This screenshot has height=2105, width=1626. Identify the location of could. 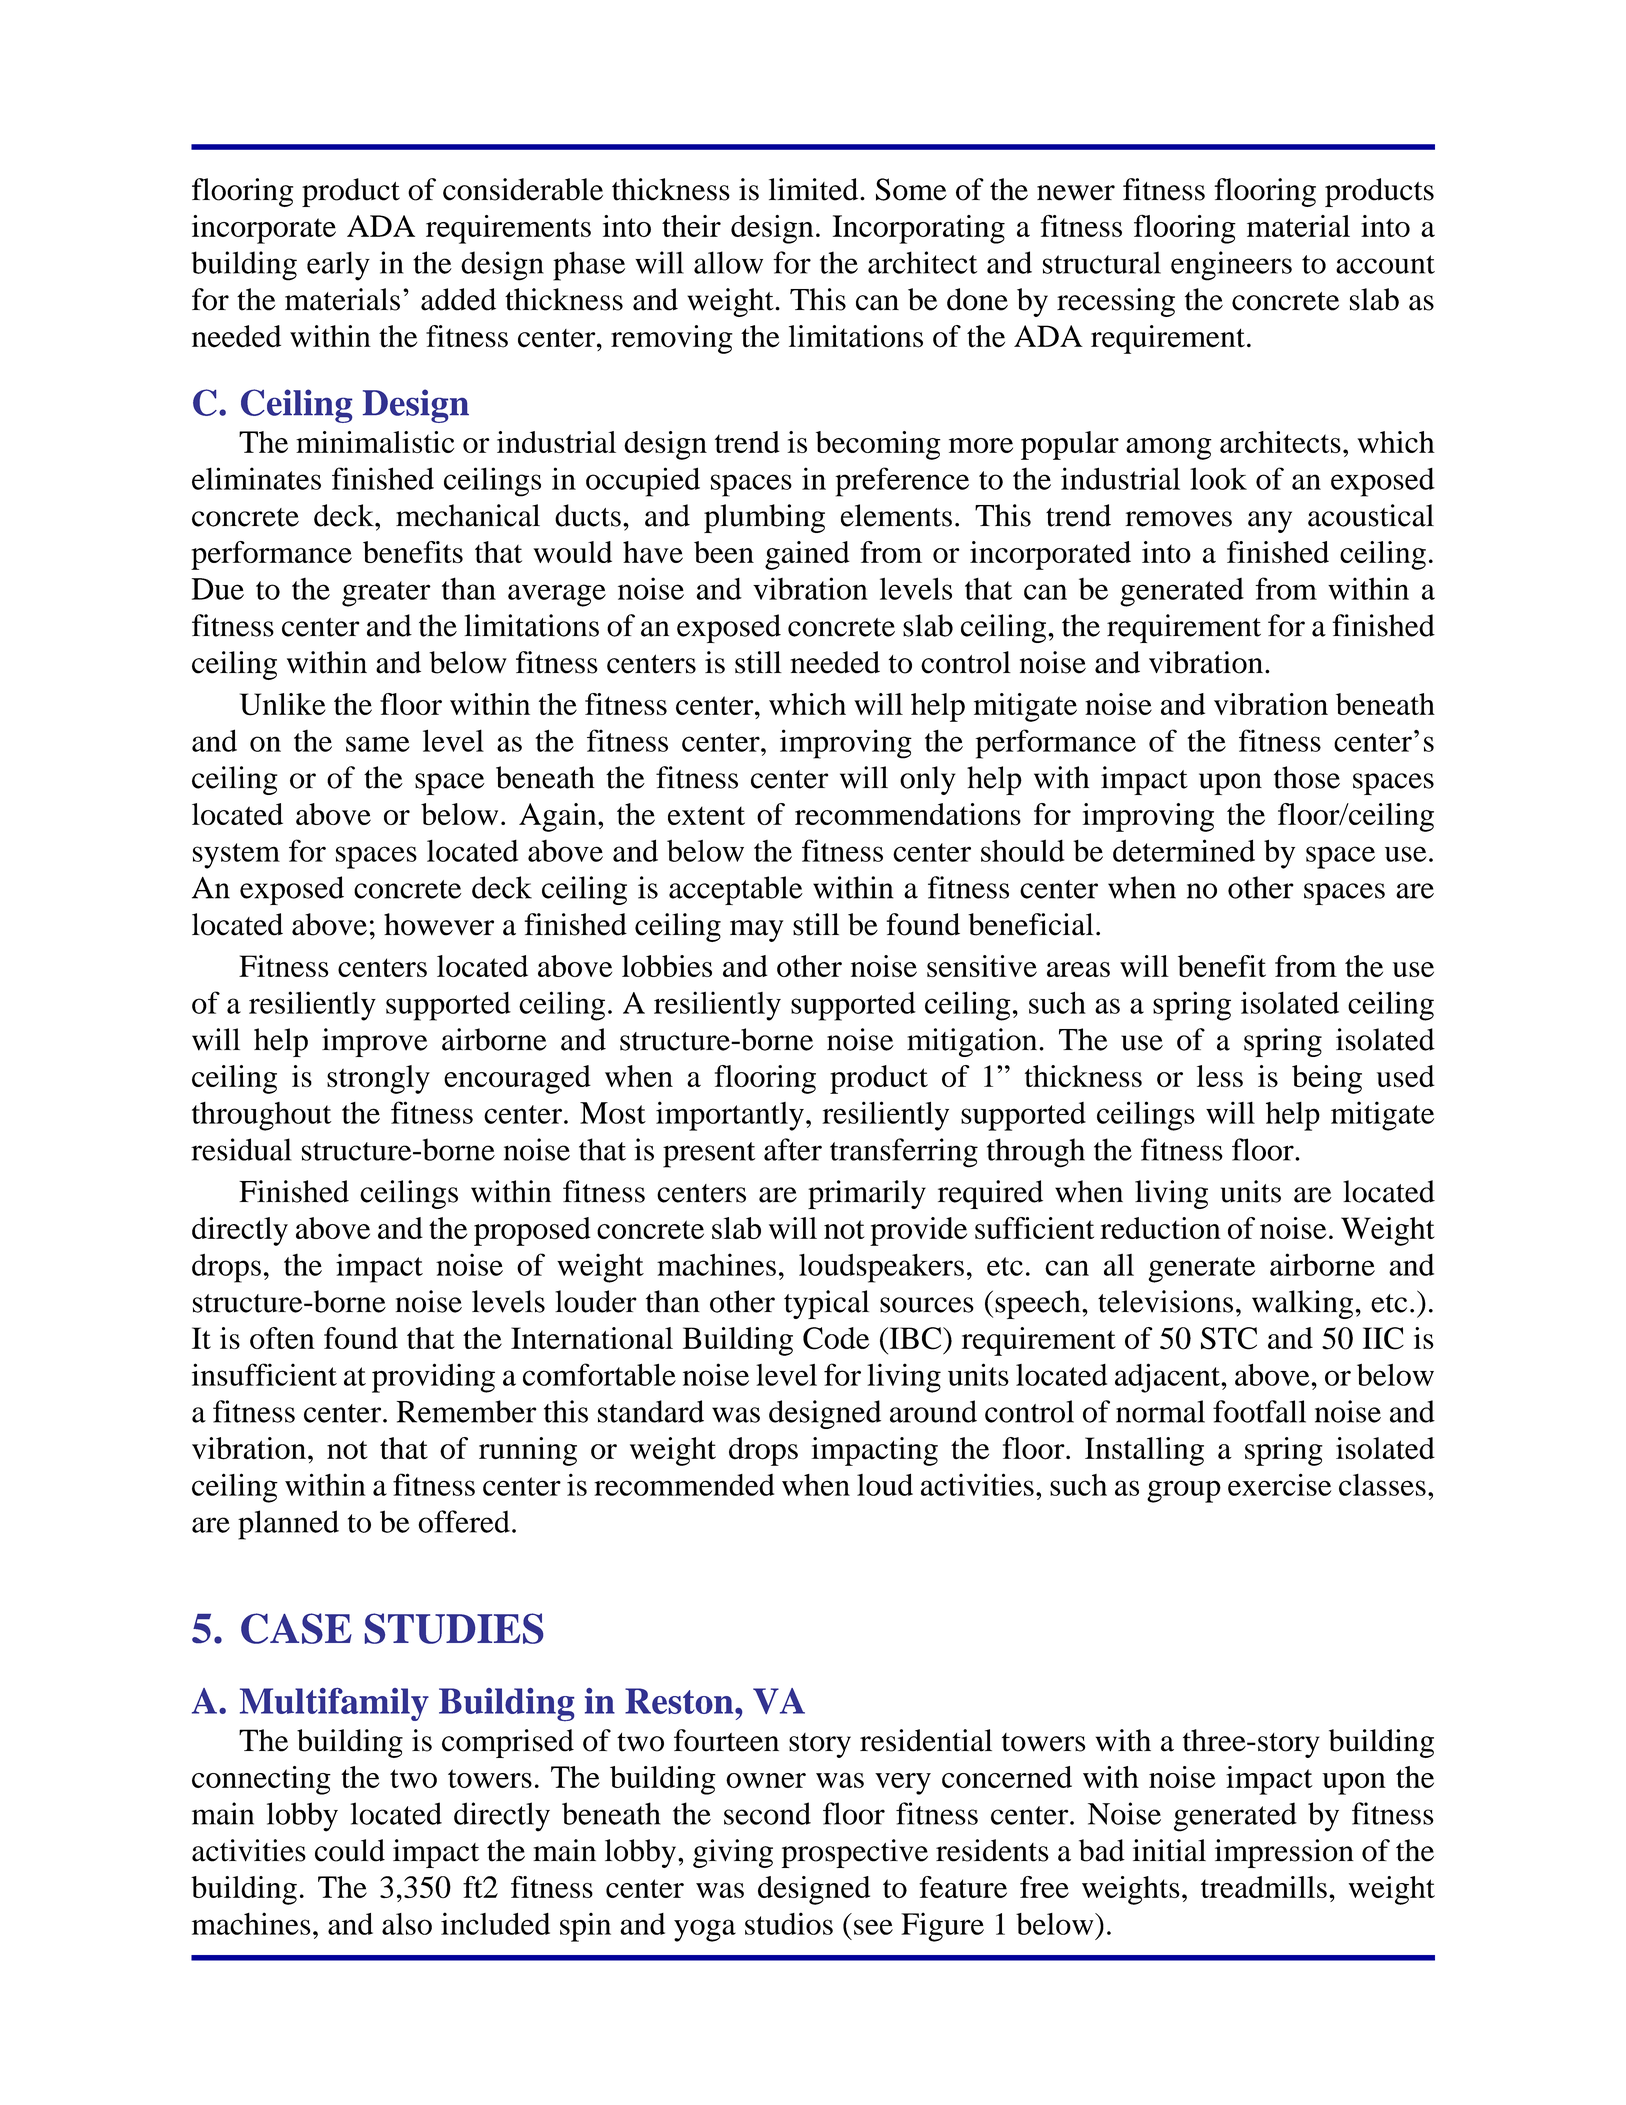
(350, 1850).
